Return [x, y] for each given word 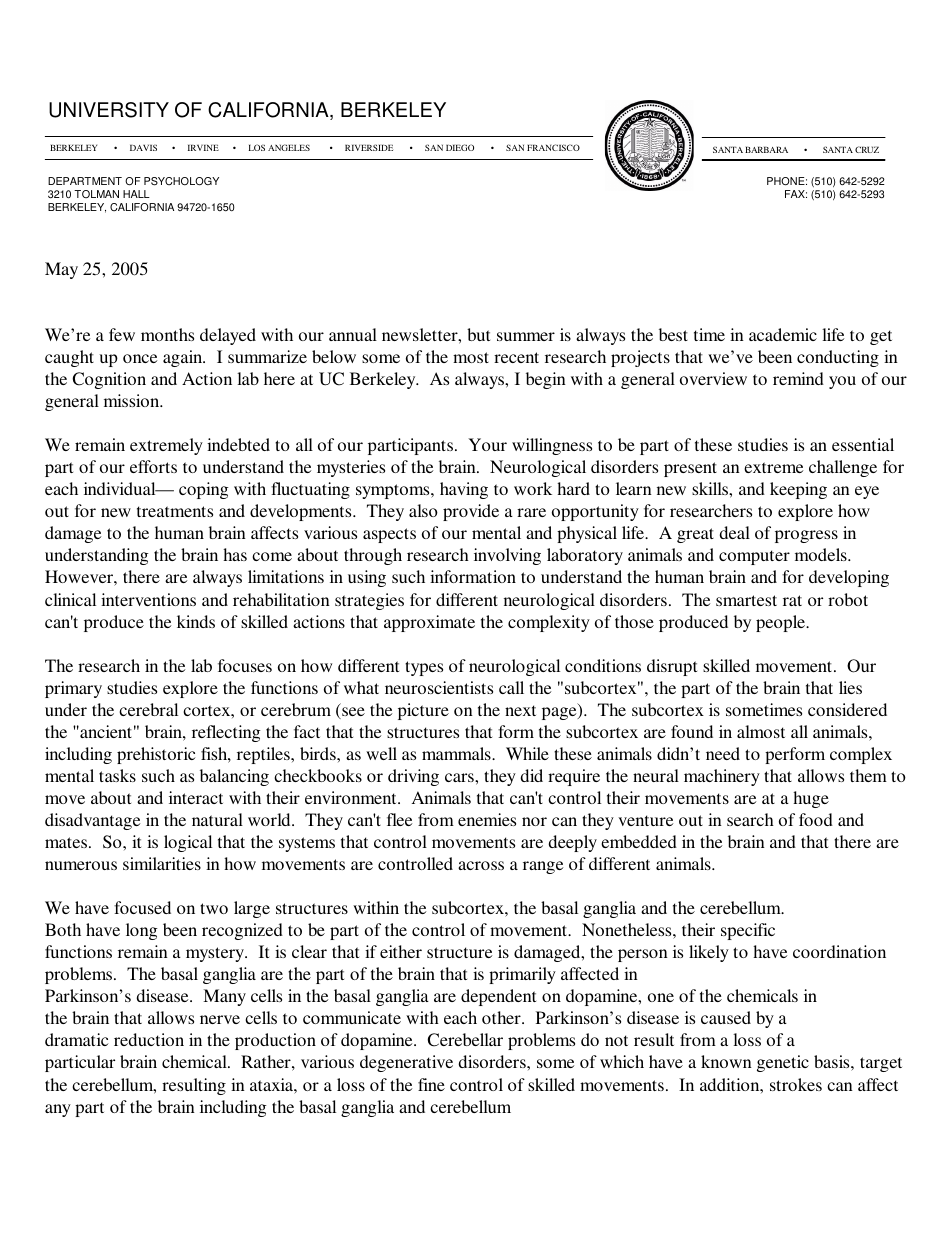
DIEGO [460, 147]
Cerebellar [465, 1040]
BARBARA [766, 149]
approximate [429, 623]
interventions [148, 599]
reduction [149, 1039]
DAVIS [143, 147]
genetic [783, 1063]
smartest [746, 600]
